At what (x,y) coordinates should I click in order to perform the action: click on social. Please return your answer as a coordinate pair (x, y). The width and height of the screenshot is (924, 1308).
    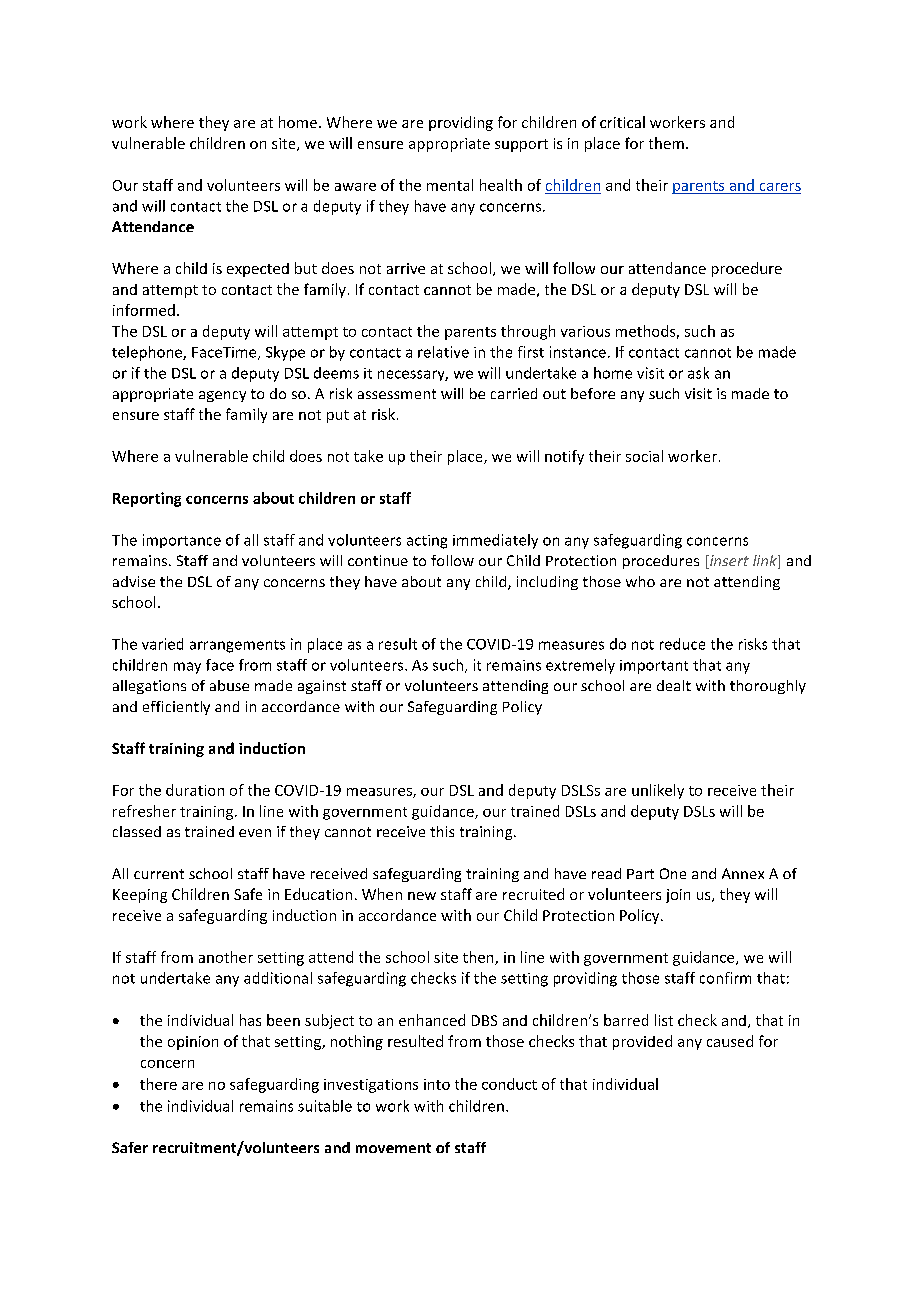
    Looking at the image, I should click on (644, 456).
